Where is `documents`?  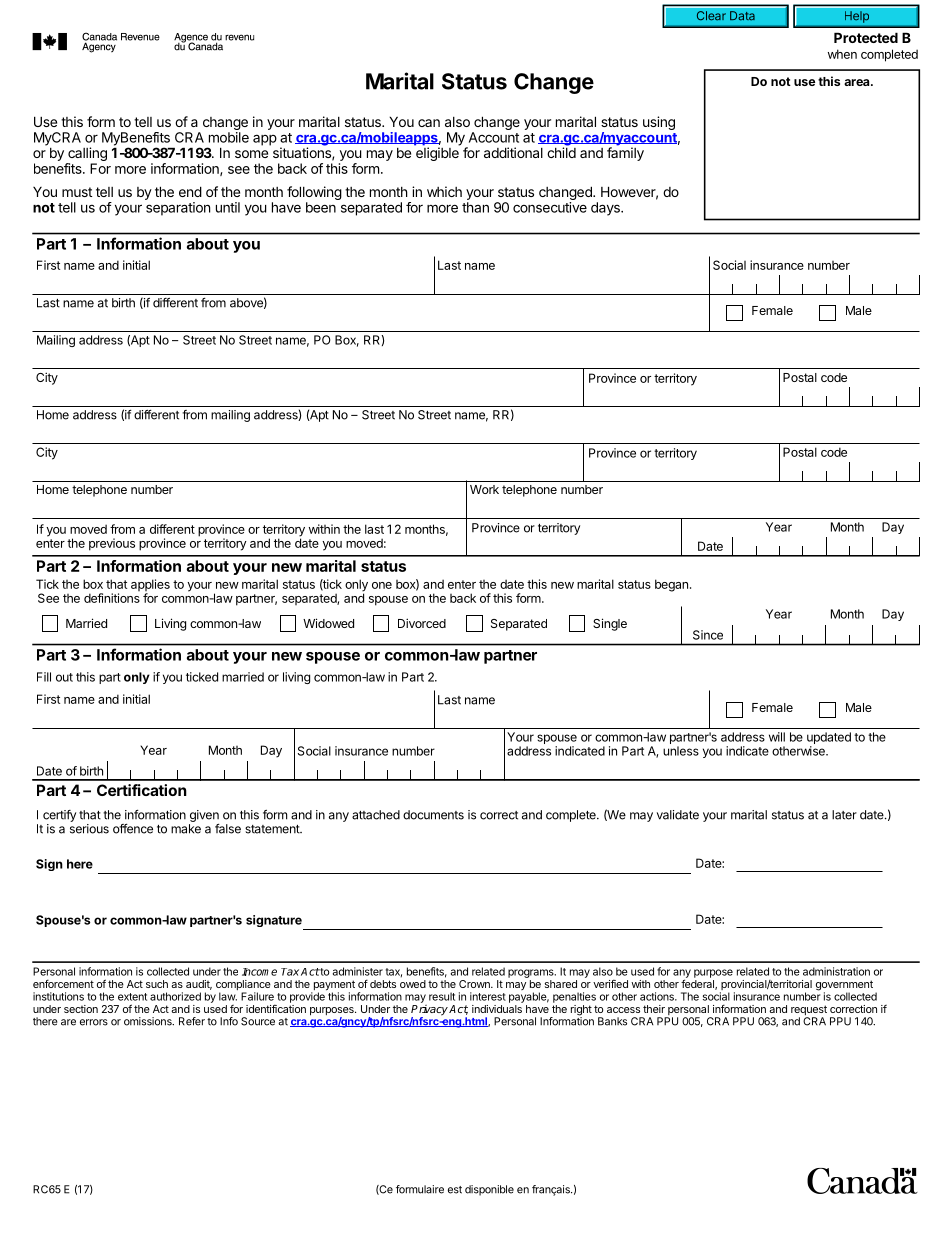
documents is located at coordinates (433, 815).
